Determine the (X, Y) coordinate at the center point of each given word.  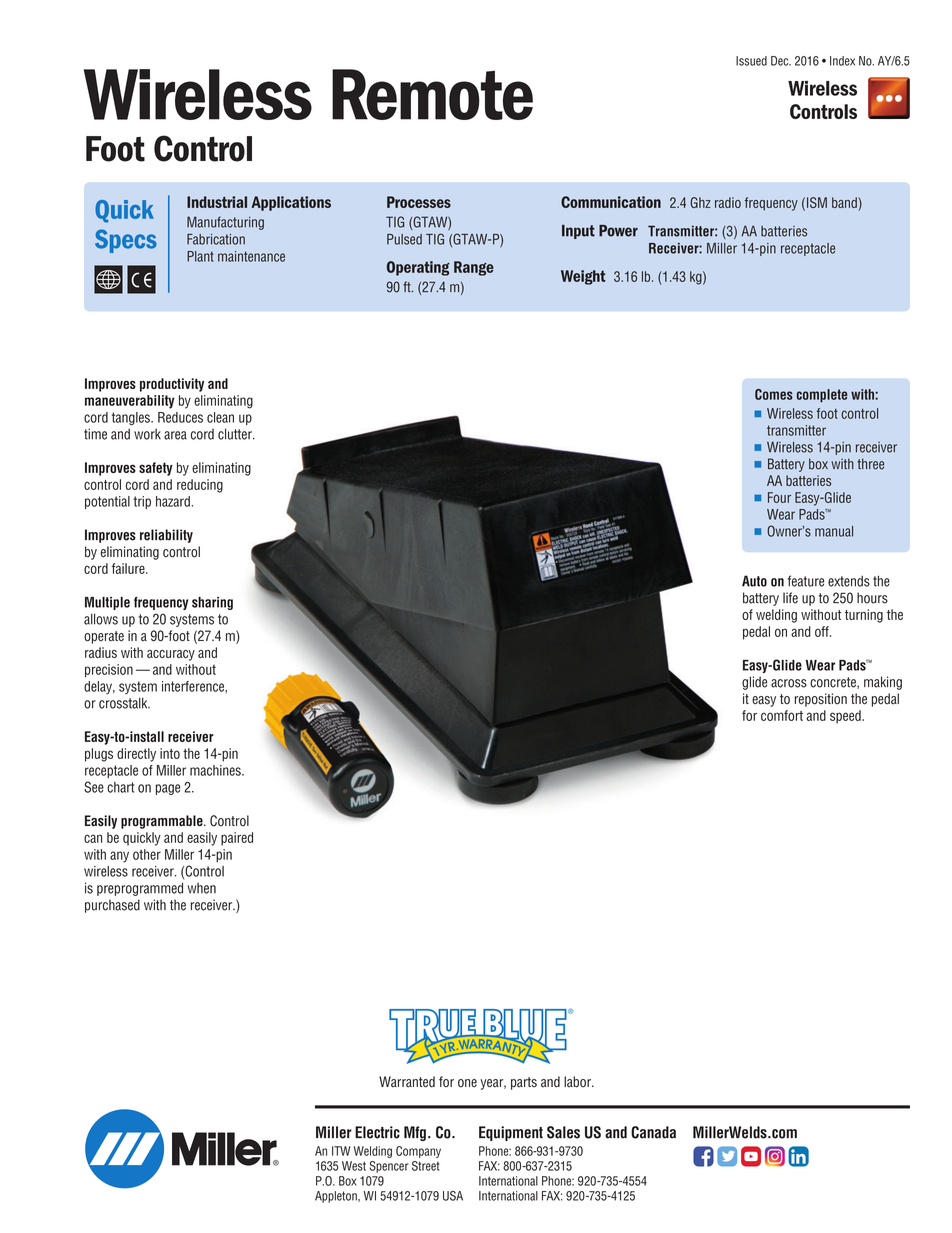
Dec (781, 61)
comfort (782, 715)
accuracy (171, 655)
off (823, 631)
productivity (172, 385)
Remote (432, 94)
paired (237, 839)
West (354, 1166)
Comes (774, 394)
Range (474, 268)
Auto (754, 581)
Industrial (217, 202)
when (202, 888)
